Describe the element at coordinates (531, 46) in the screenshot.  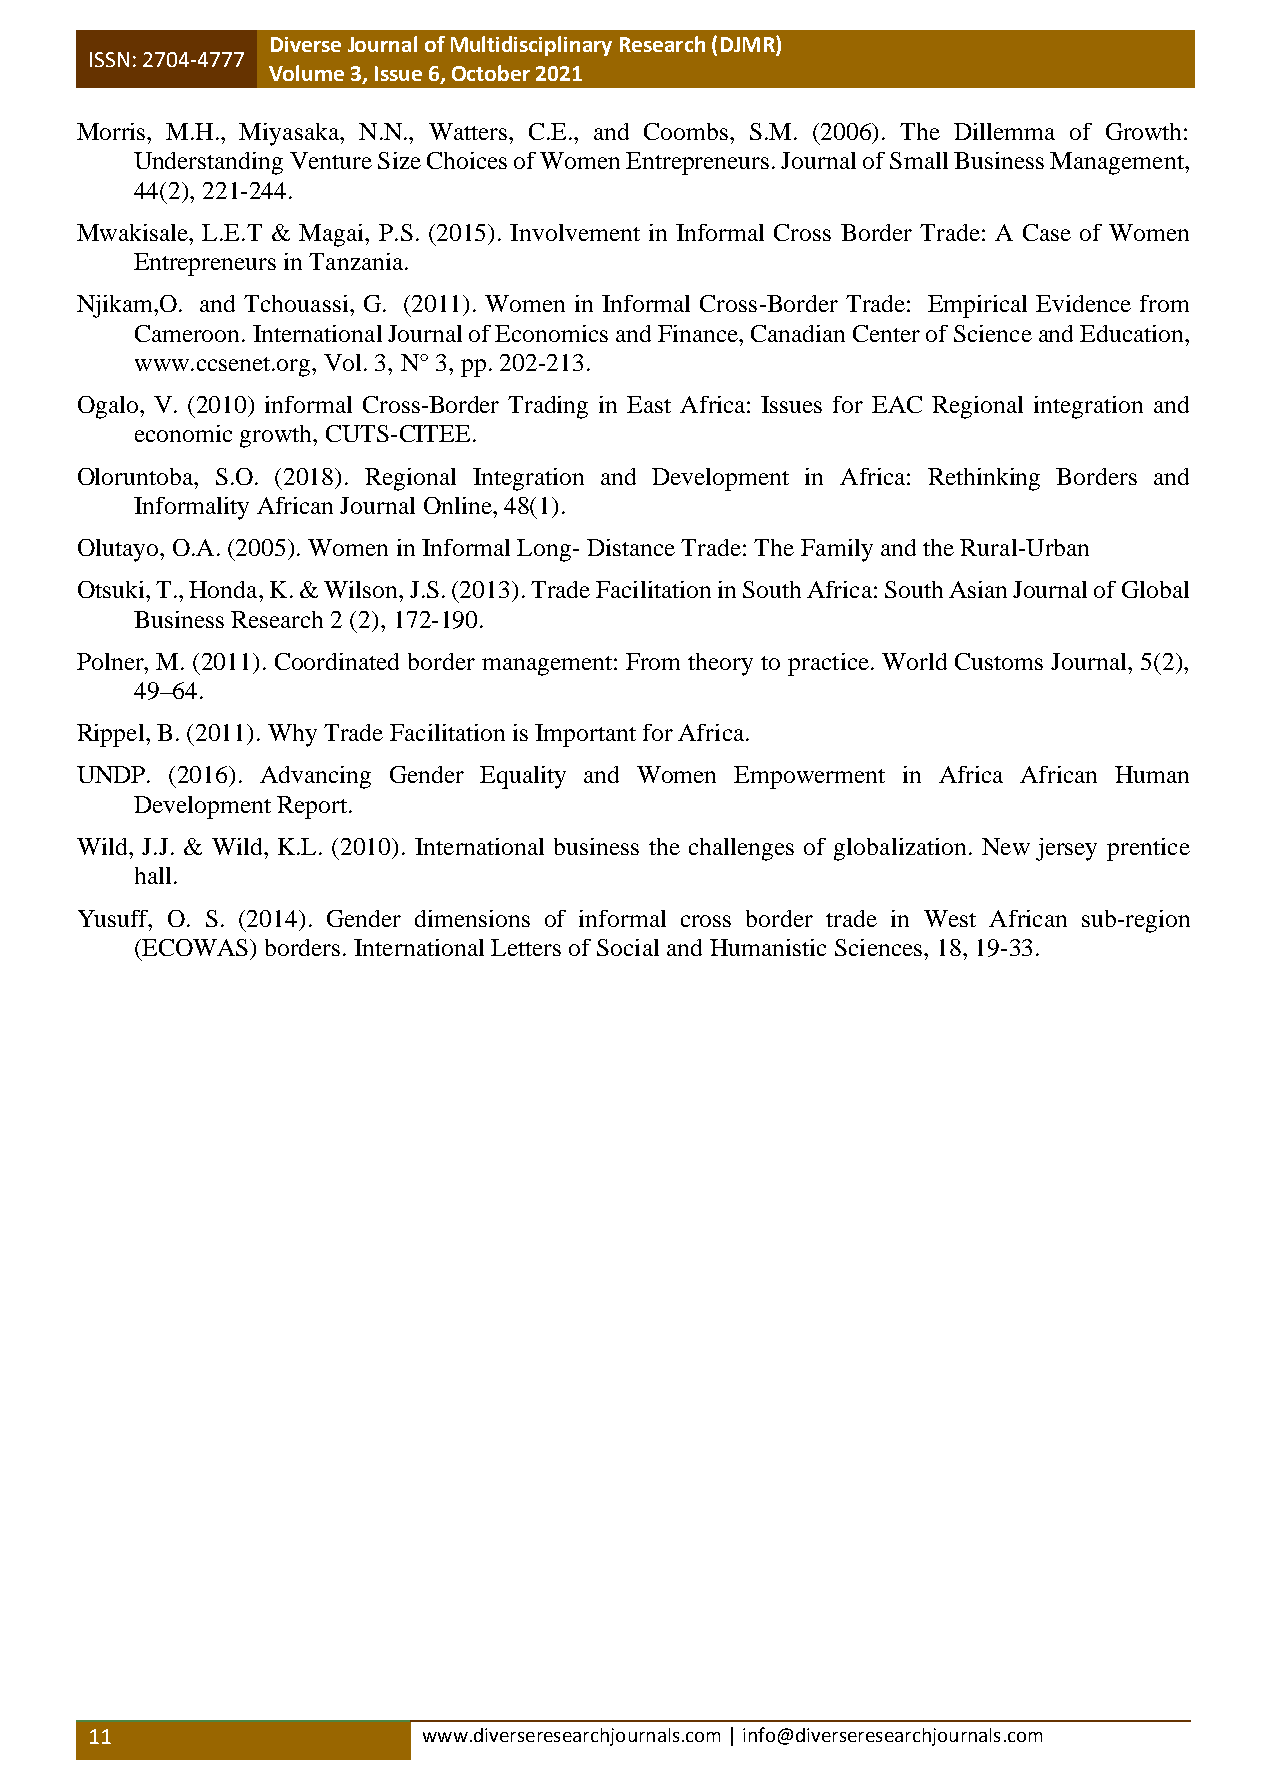
I see `Multidisciplinary` at that location.
